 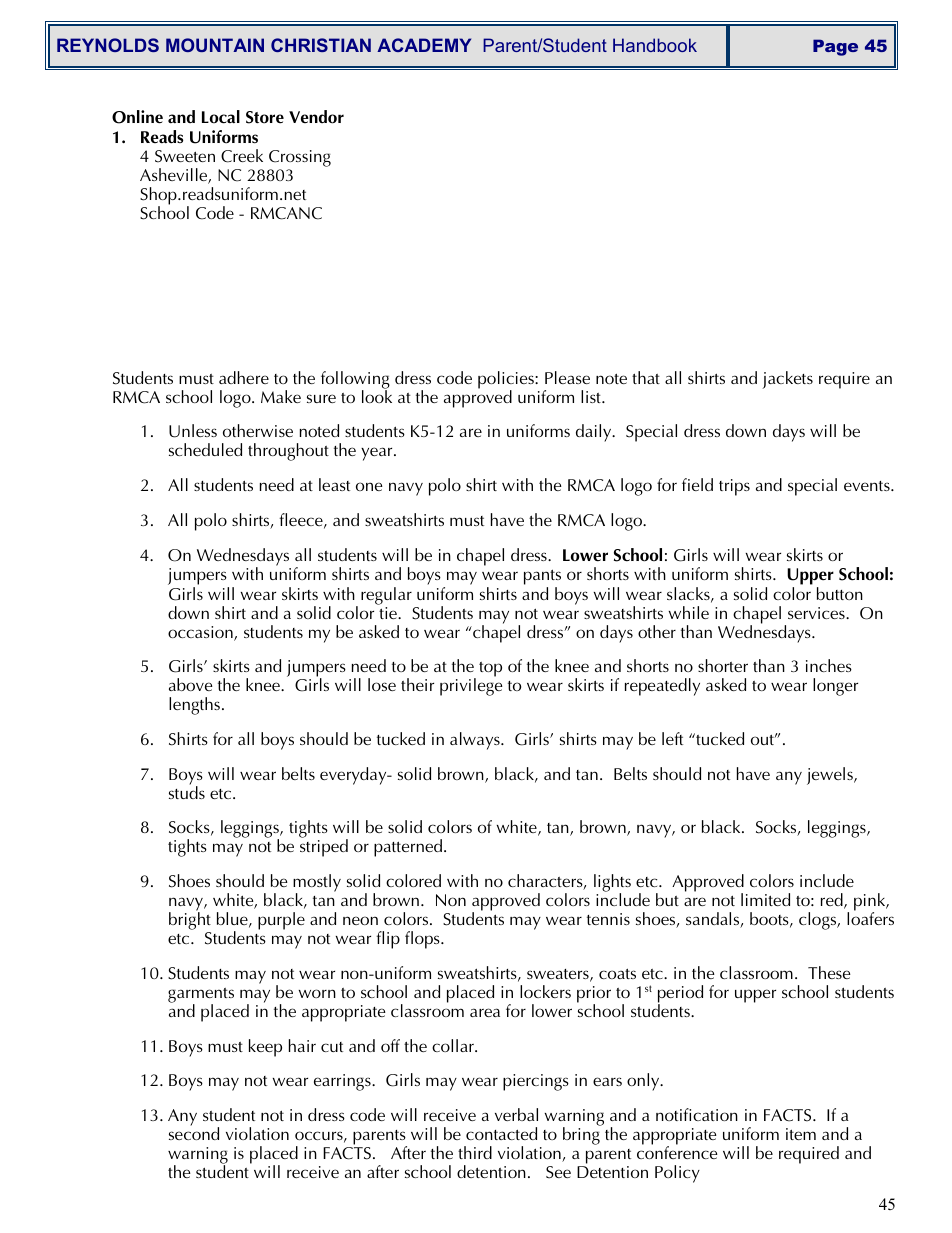 What do you see at coordinates (424, 45) in the screenshot?
I see `ACADEMY` at bounding box center [424, 45].
